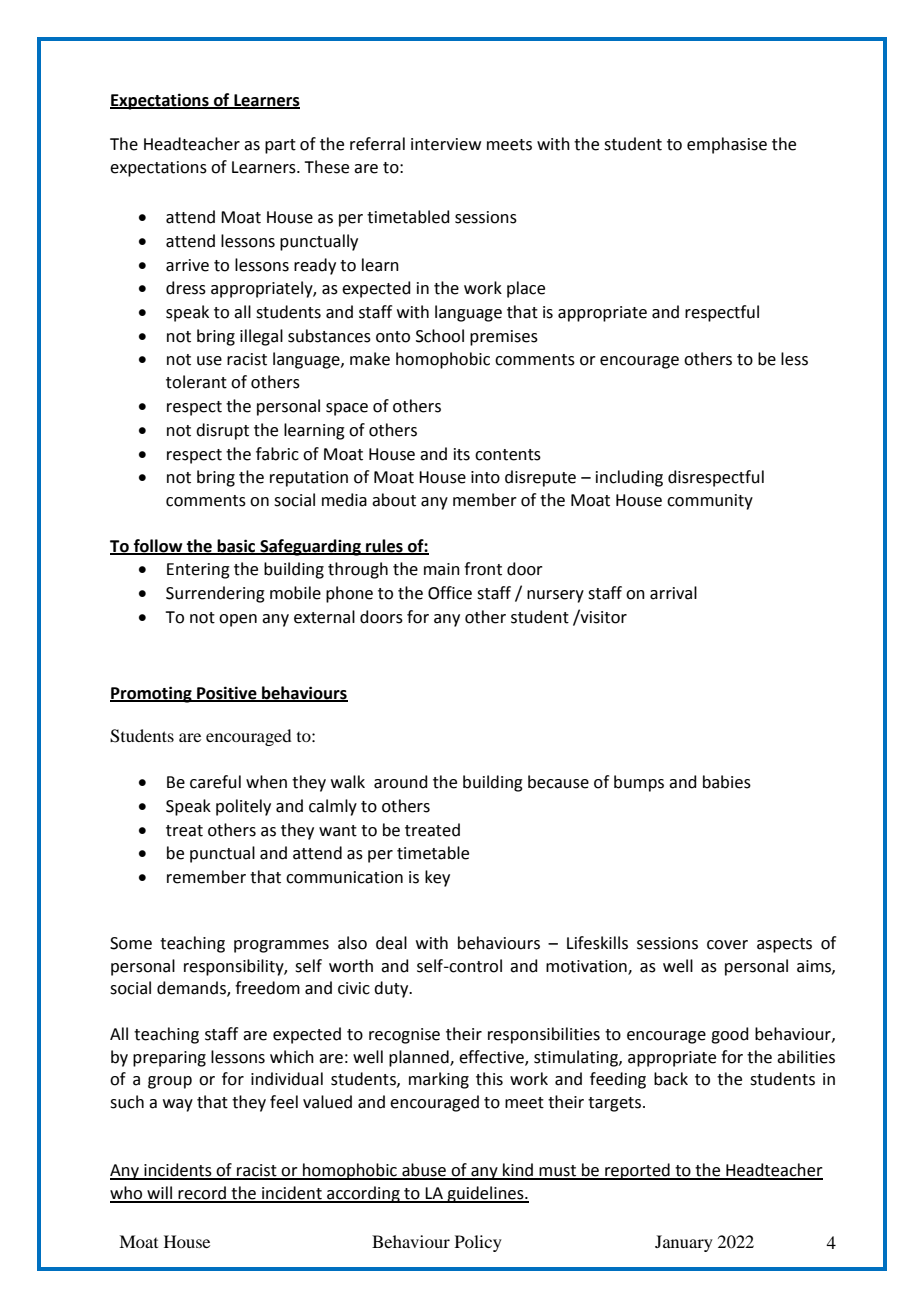  Describe the element at coordinates (227, 694) in the screenshot. I see `Positive` at that location.
